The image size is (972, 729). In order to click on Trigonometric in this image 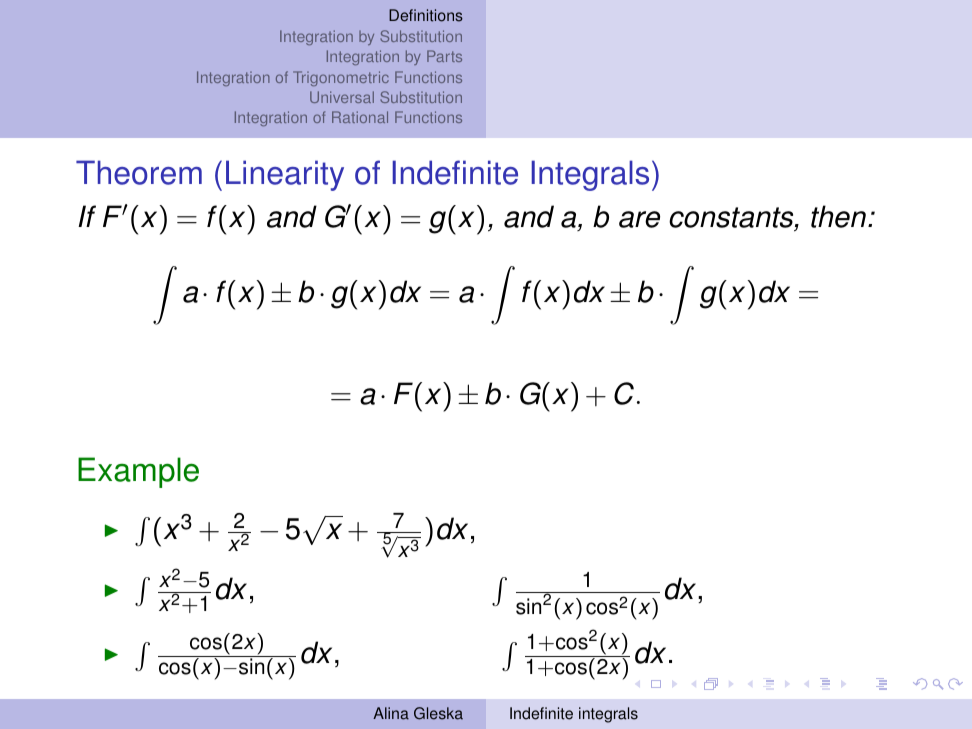, I will do `click(341, 78)`.
